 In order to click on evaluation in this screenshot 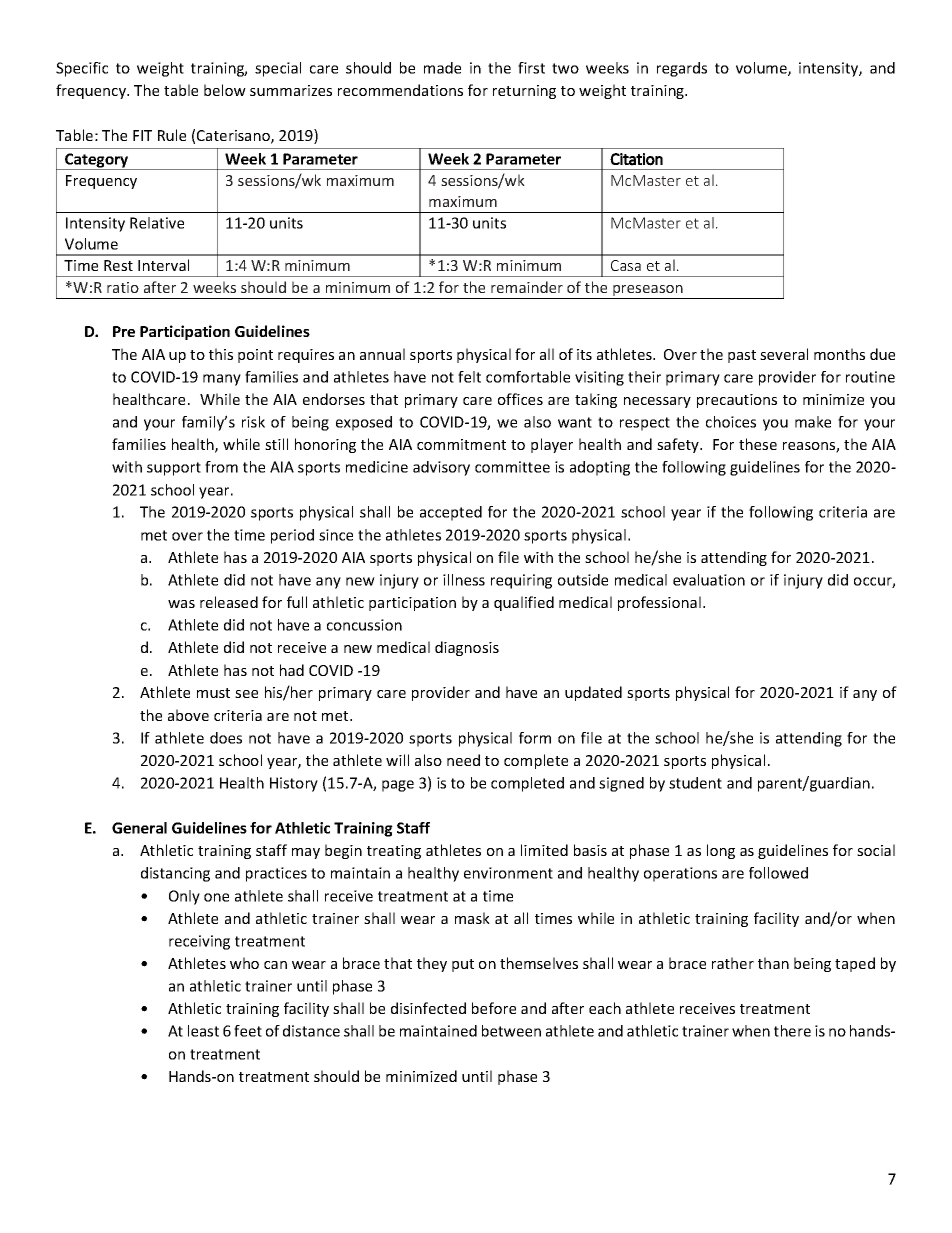, I will do `click(709, 580)`.
